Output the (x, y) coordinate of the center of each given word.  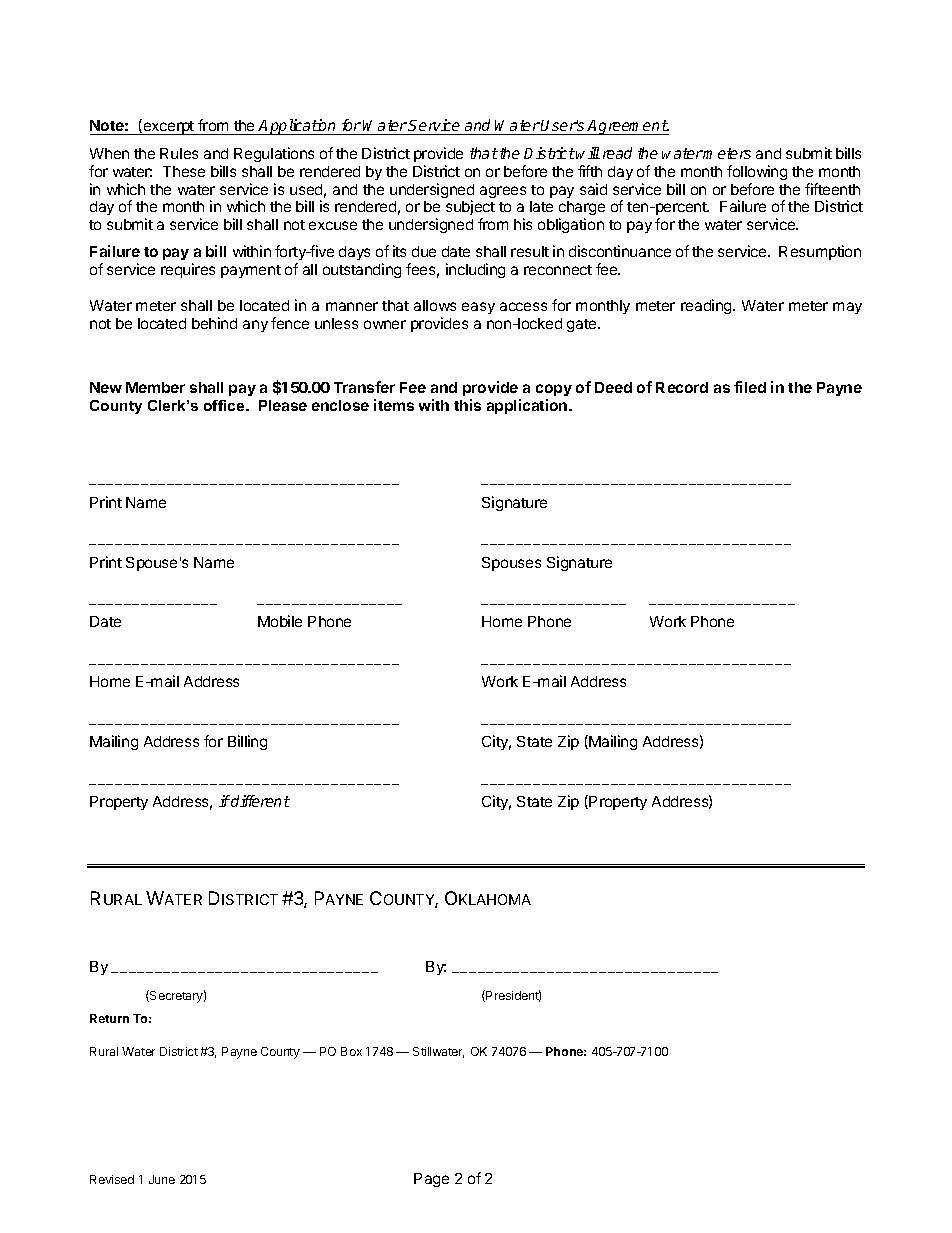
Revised (112, 1179)
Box (351, 1051)
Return (109, 1018)
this (467, 405)
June (162, 1179)
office (225, 405)
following (757, 172)
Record (682, 387)
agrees (503, 192)
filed (750, 387)
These (184, 171)
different (259, 801)
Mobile (280, 621)
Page (431, 1180)
